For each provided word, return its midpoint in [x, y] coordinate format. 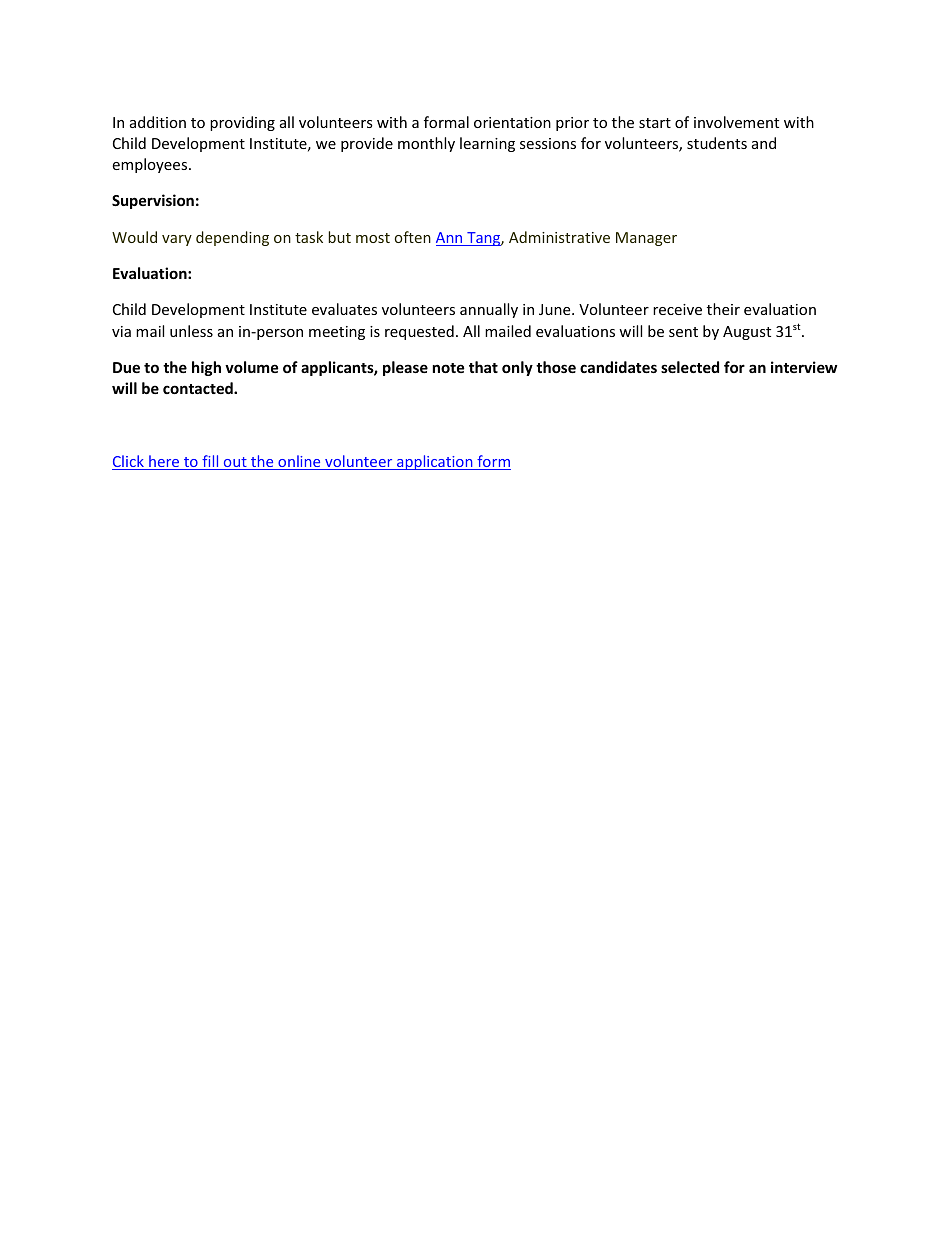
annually [489, 310]
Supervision [153, 201]
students [717, 143]
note [449, 368]
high [206, 368]
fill [210, 462]
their [723, 309]
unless [191, 331]
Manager [646, 239]
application [435, 462]
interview [804, 367]
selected [690, 367]
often [413, 237]
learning [487, 144]
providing [242, 123]
